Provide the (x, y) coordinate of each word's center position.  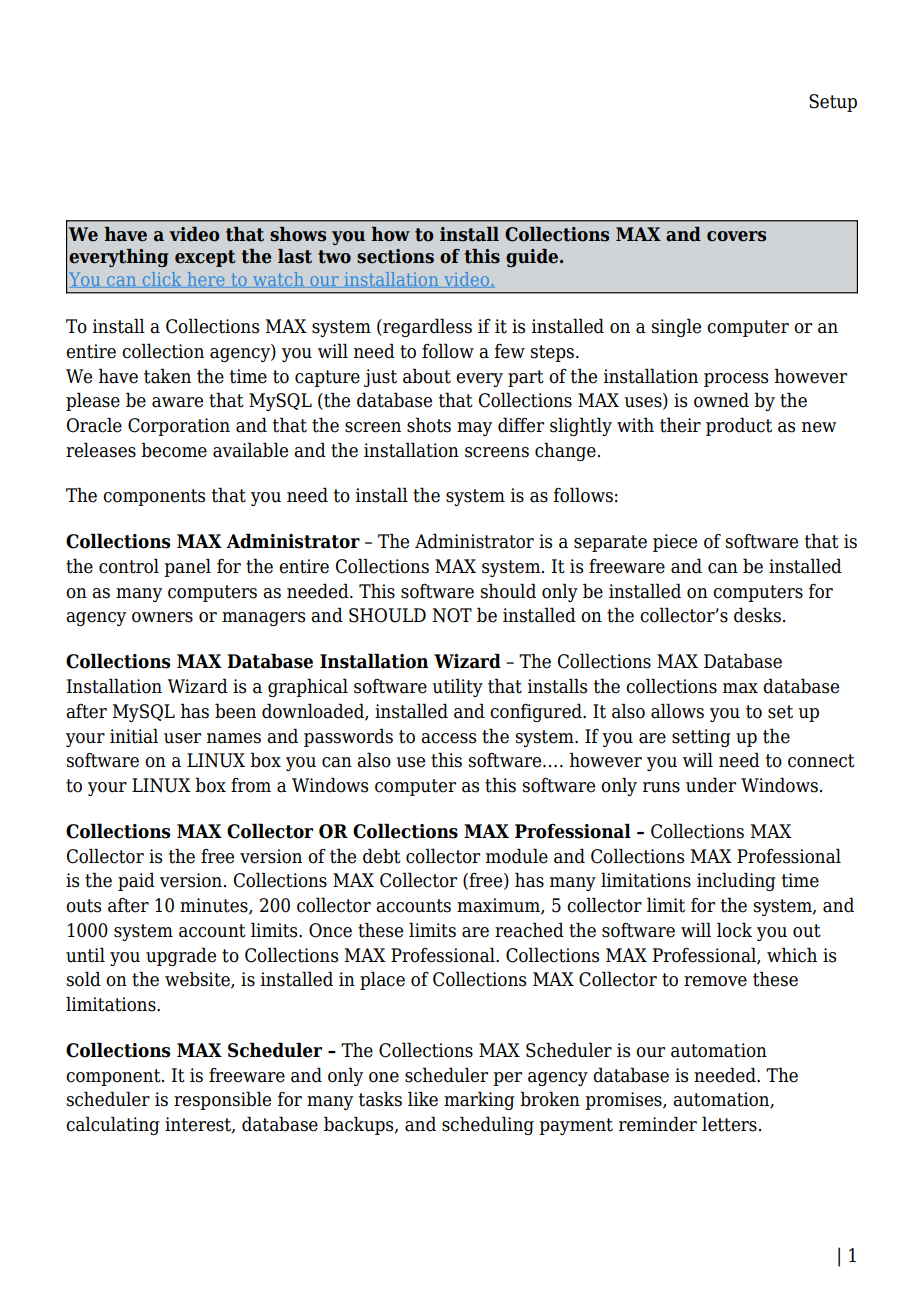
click (162, 280)
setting (701, 738)
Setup (833, 103)
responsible (222, 1100)
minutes (215, 906)
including (736, 881)
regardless (426, 327)
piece (675, 543)
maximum (499, 906)
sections (395, 256)
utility (457, 687)
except (205, 258)
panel (187, 567)
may (474, 429)
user (182, 738)
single (676, 327)
